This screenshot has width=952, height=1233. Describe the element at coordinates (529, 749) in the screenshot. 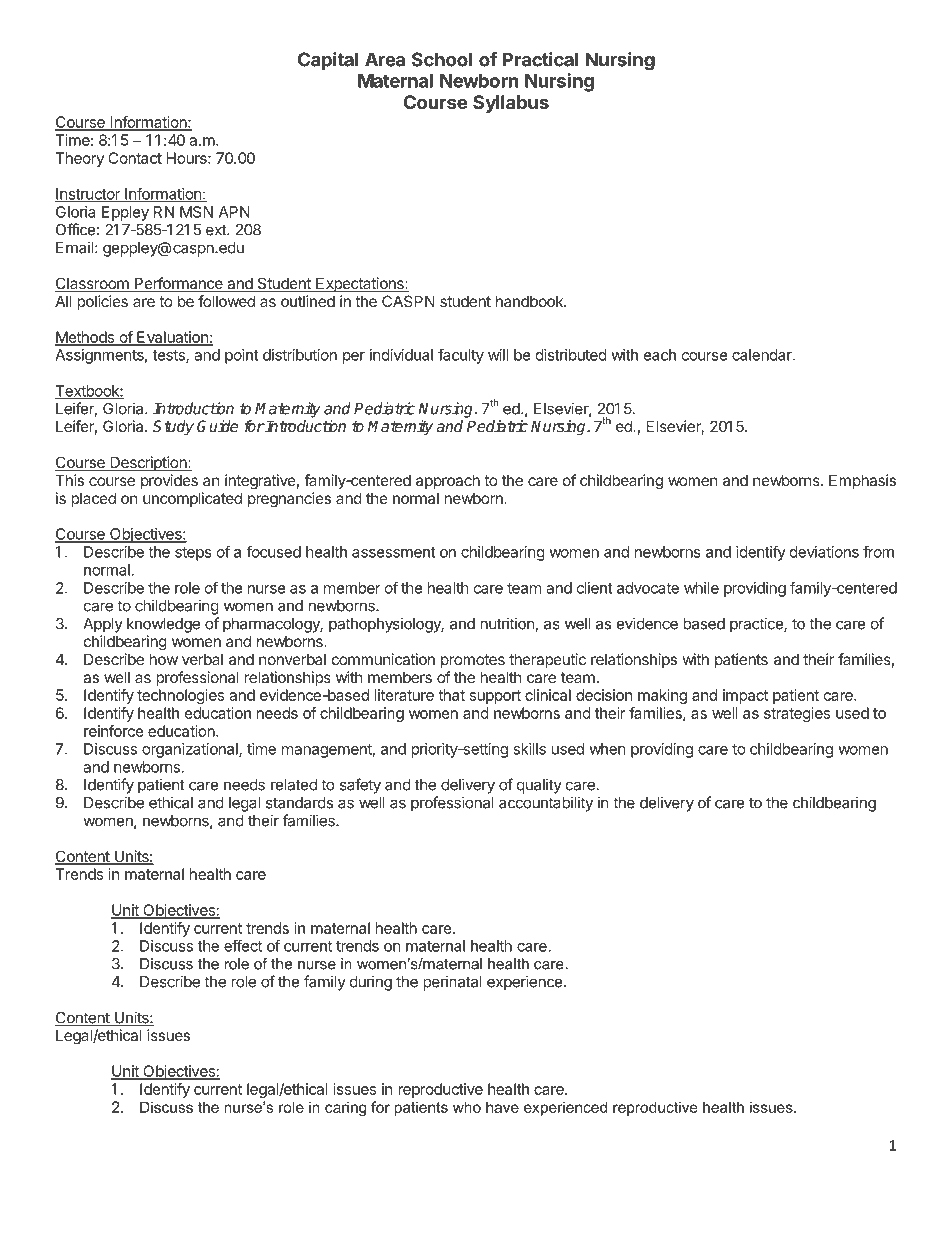

I see `skills` at that location.
